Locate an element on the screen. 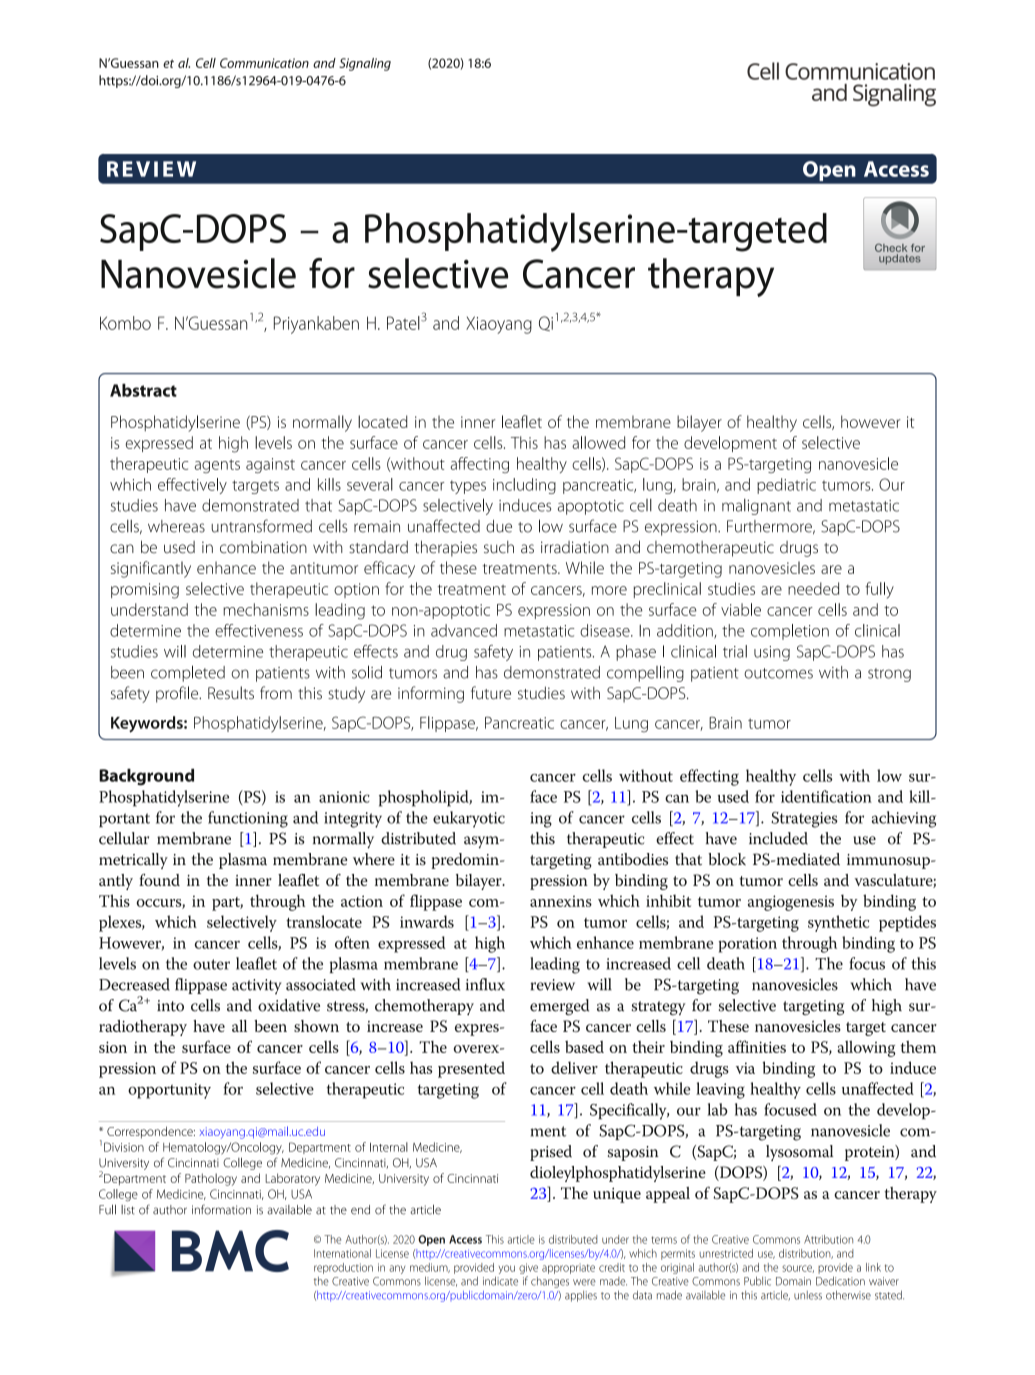 The width and height of the screenshot is (1035, 1375). Communication is located at coordinates (264, 63).
